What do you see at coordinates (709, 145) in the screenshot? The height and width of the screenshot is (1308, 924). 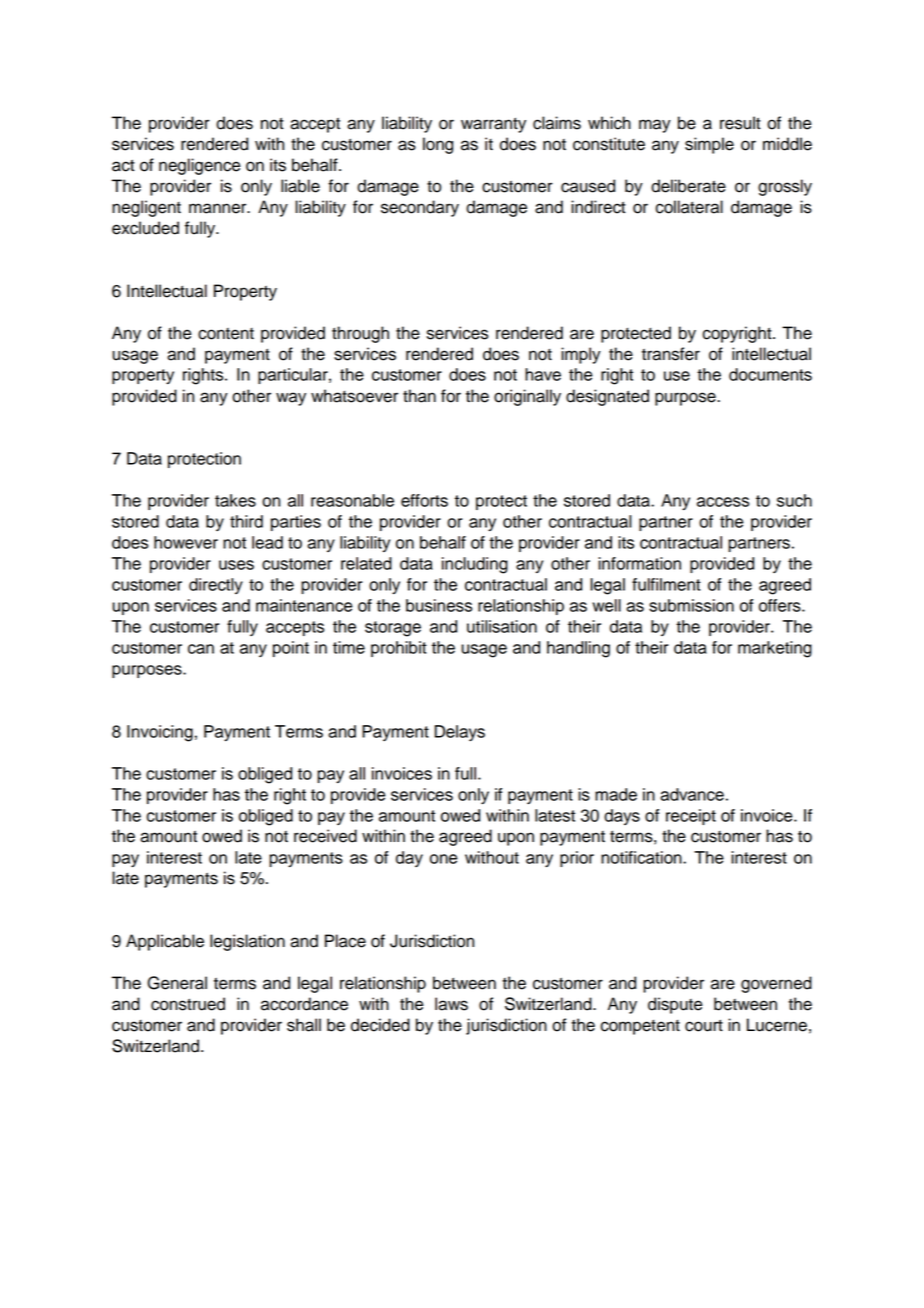 I see `simple` at bounding box center [709, 145].
